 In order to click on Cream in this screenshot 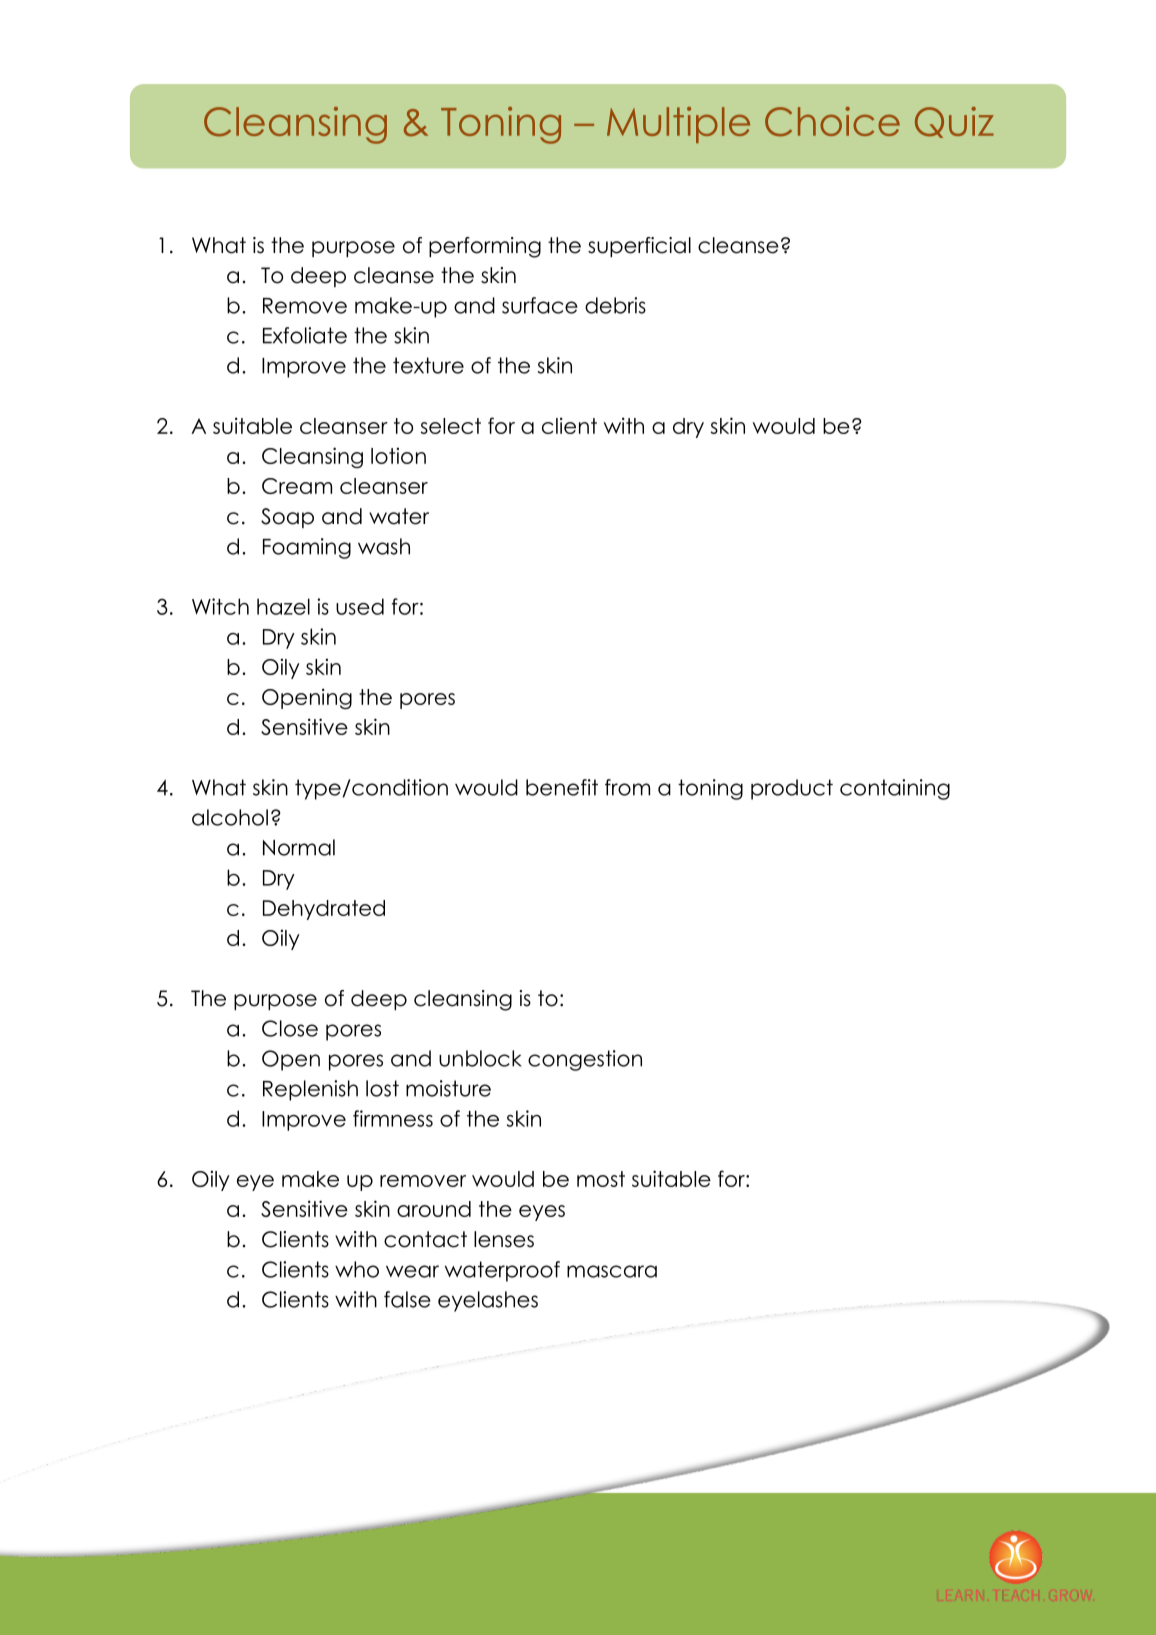, I will do `click(297, 486)`.
